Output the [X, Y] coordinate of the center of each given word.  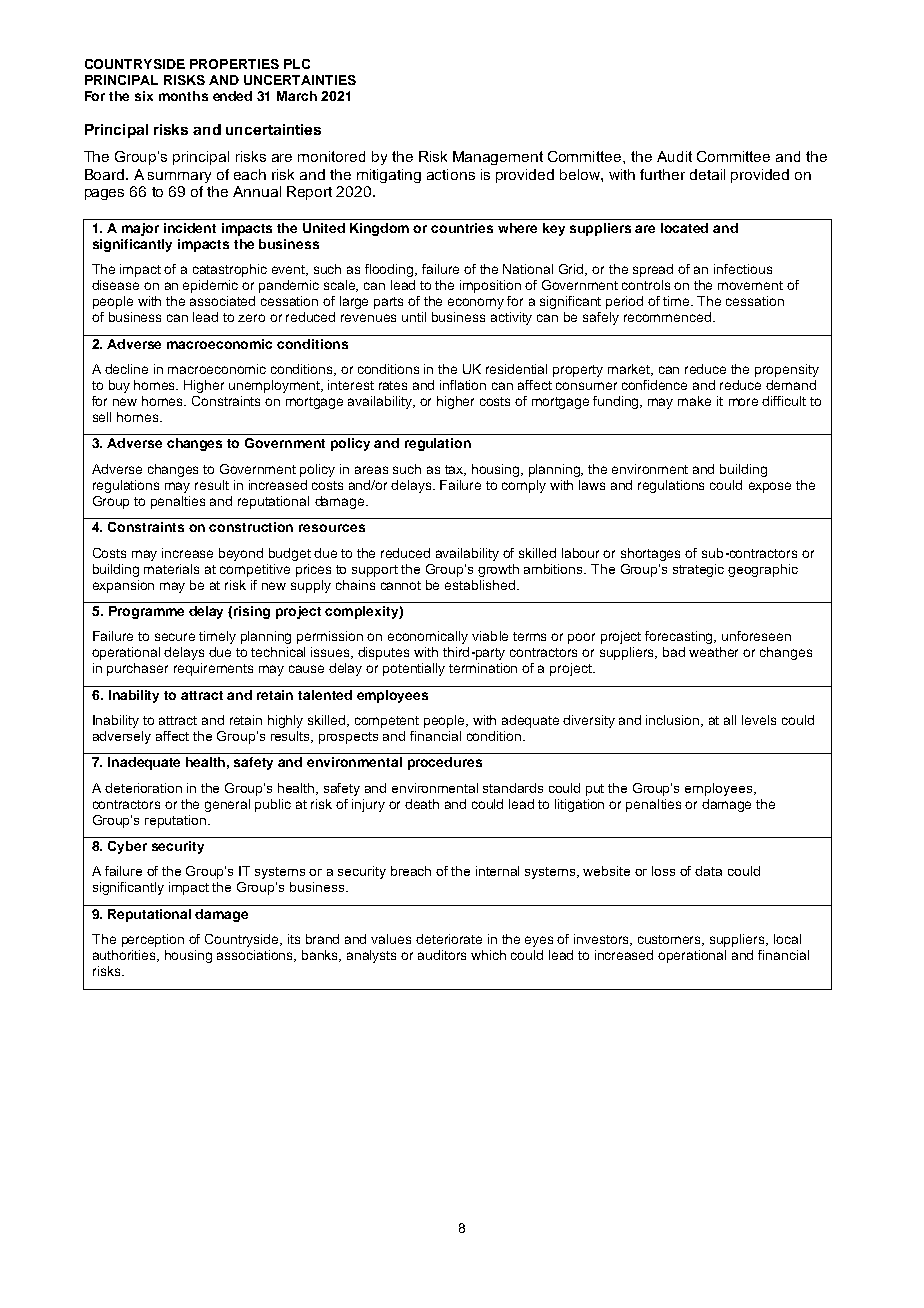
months [183, 96]
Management [498, 158]
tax [455, 470]
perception [153, 940]
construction [251, 527]
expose [770, 487]
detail [707, 174]
